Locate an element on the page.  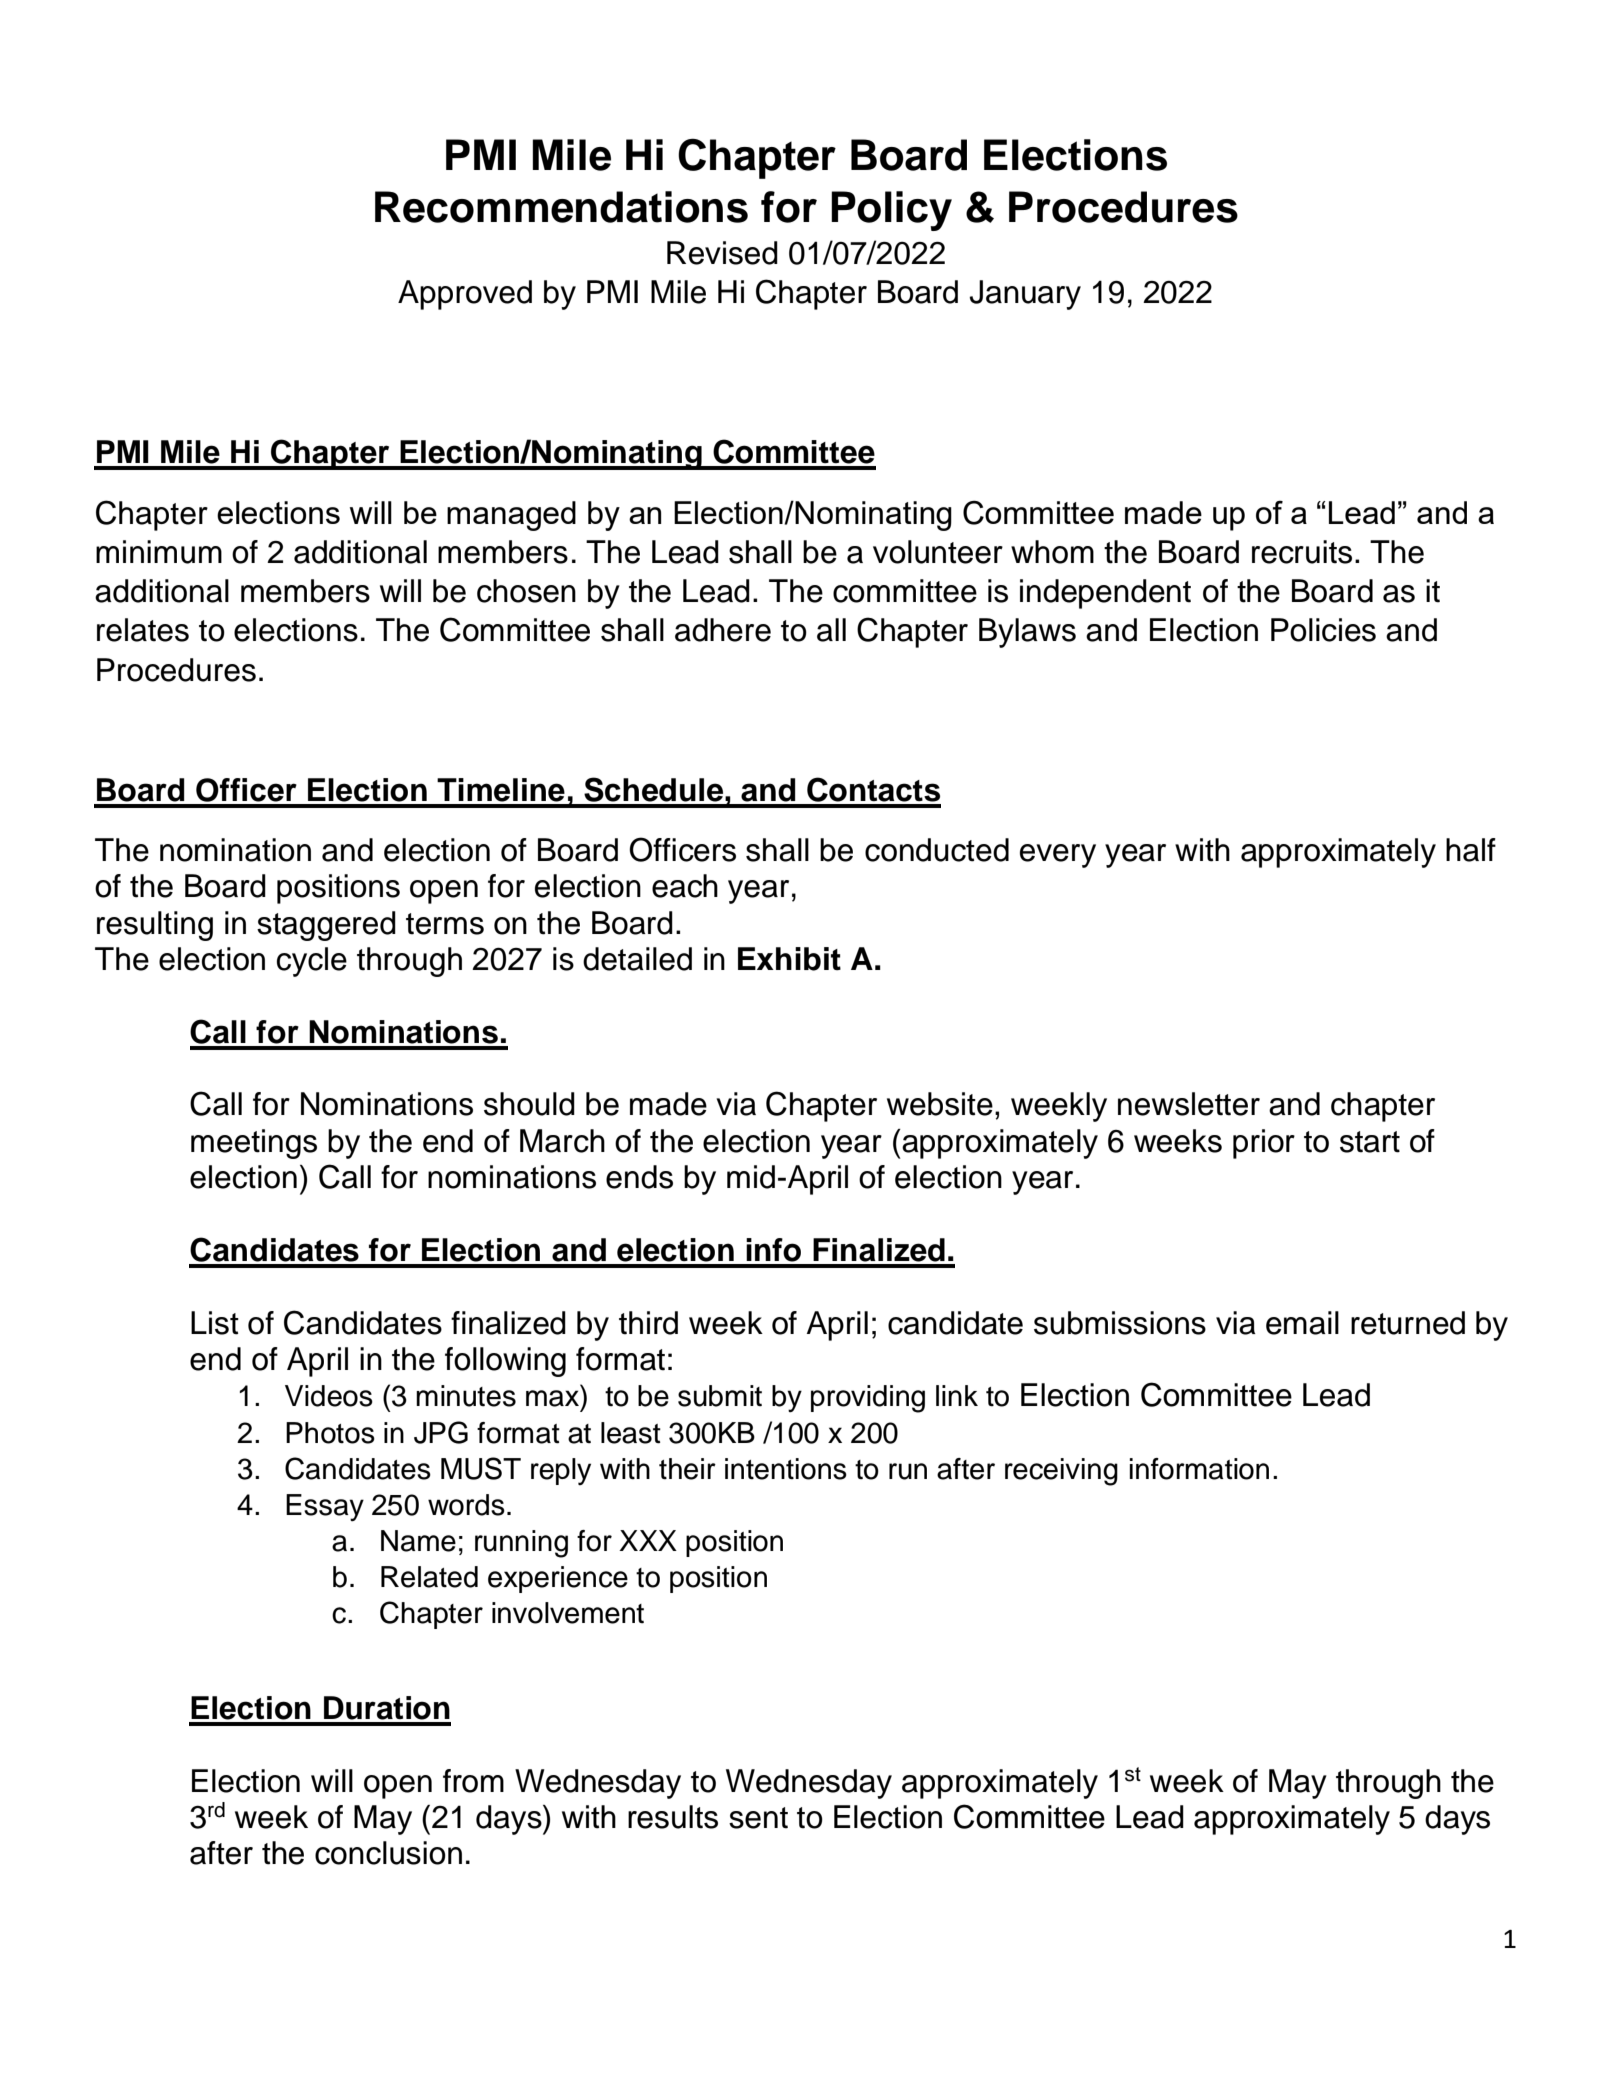
Revised is located at coordinates (722, 253).
